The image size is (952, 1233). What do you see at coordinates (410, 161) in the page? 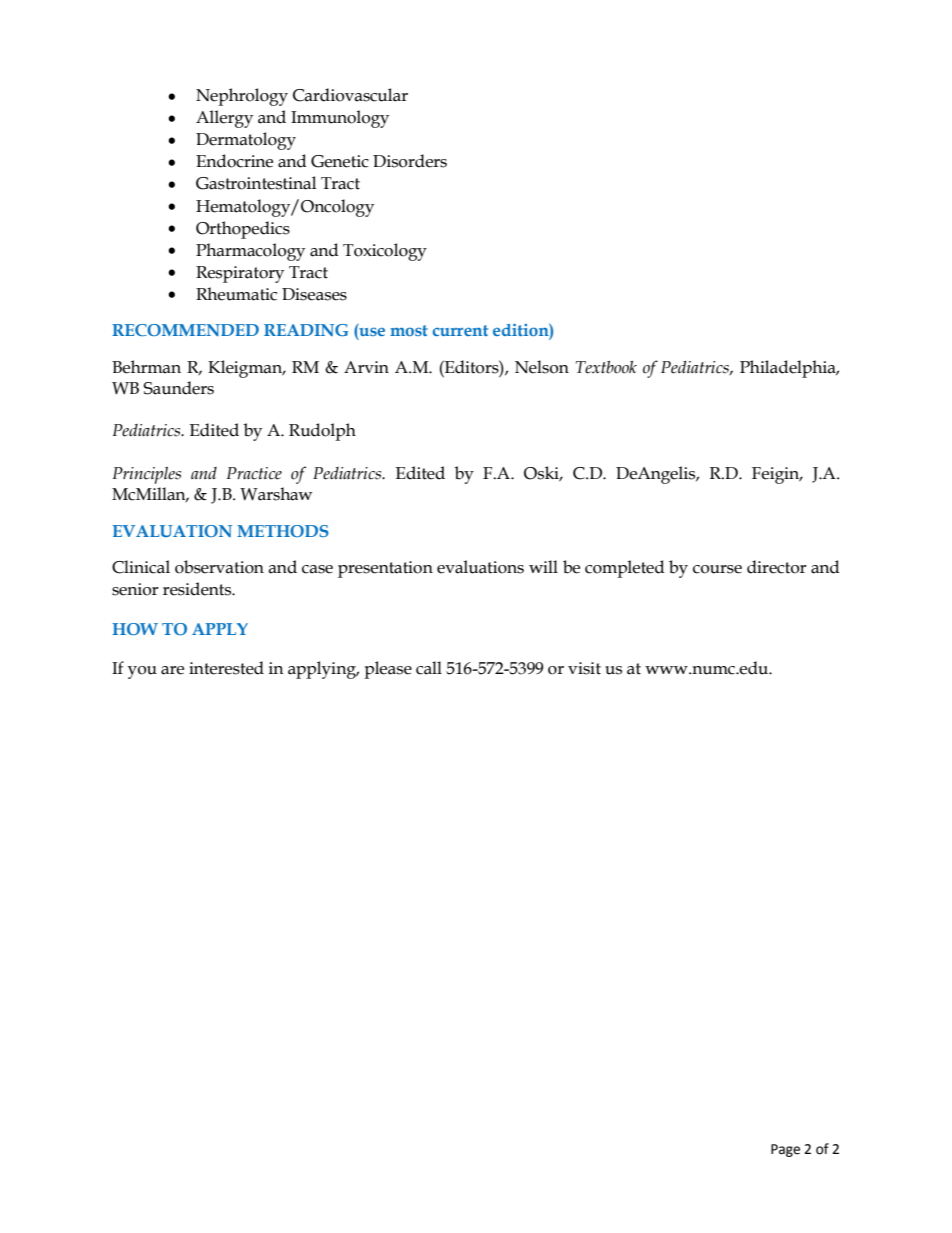
I see `Disorders` at bounding box center [410, 161].
